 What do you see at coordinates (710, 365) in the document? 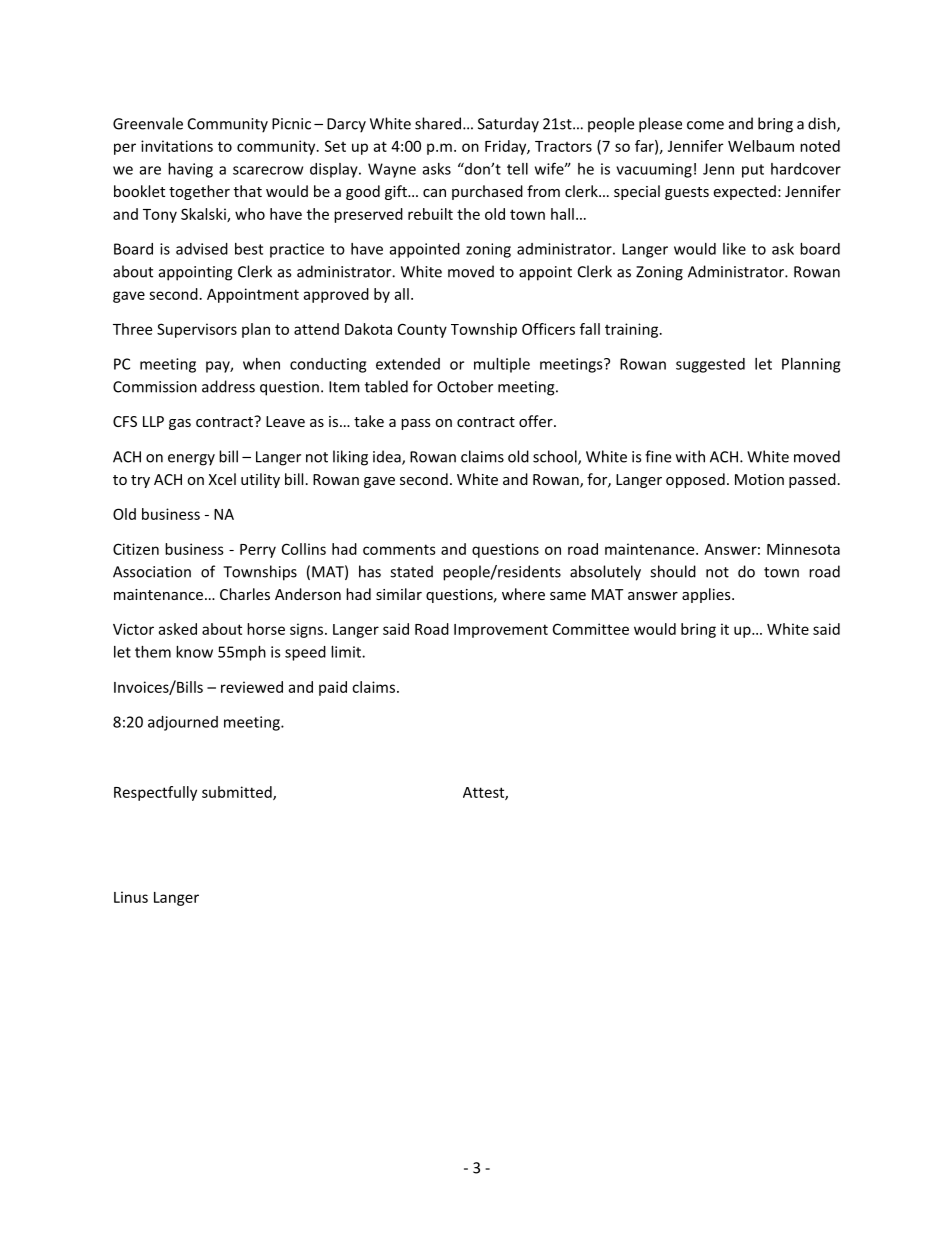
I see `suggested` at bounding box center [710, 365].
